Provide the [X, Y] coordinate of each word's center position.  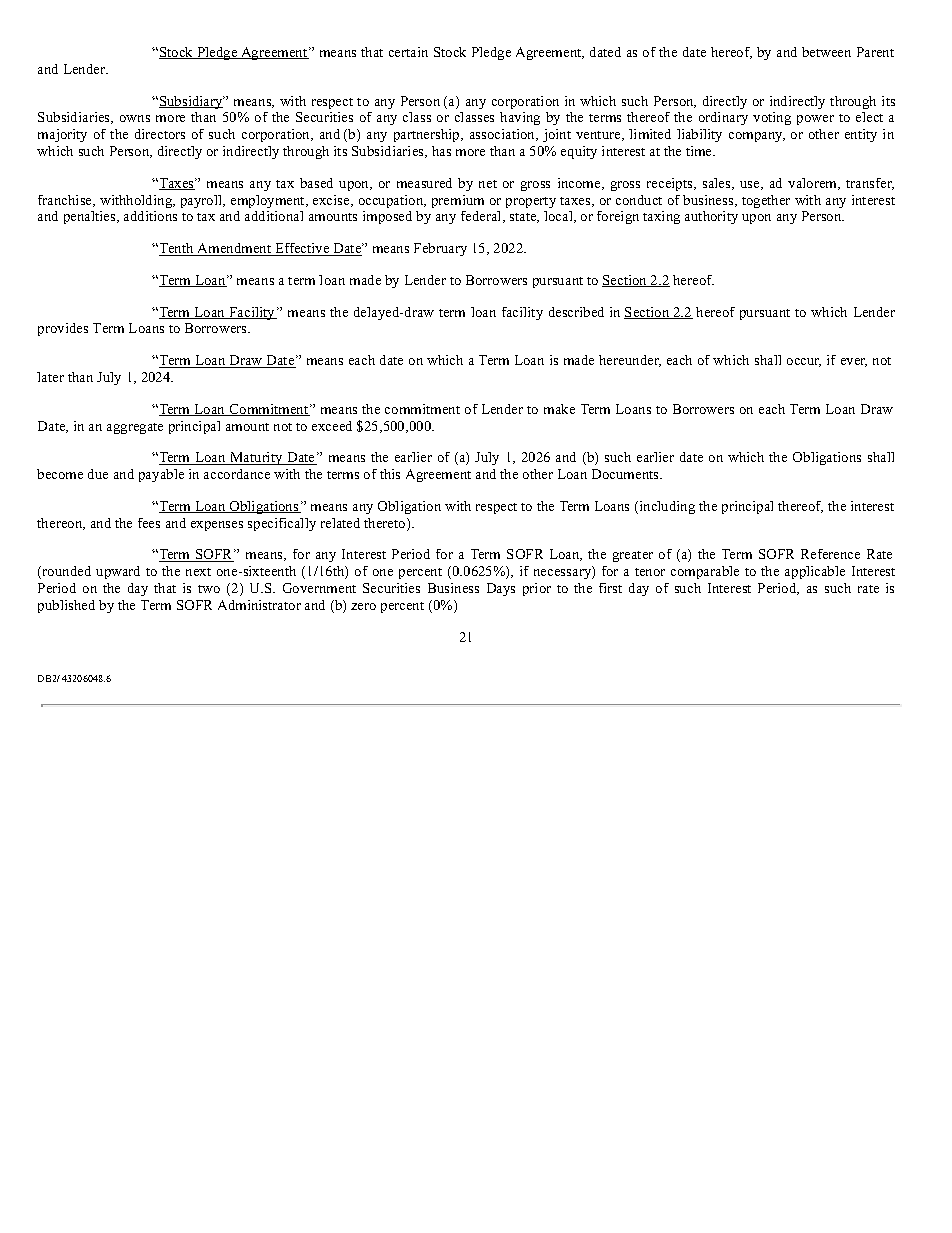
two [209, 589]
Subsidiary [192, 102]
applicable [815, 572]
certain [408, 52]
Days [501, 589]
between [826, 52]
